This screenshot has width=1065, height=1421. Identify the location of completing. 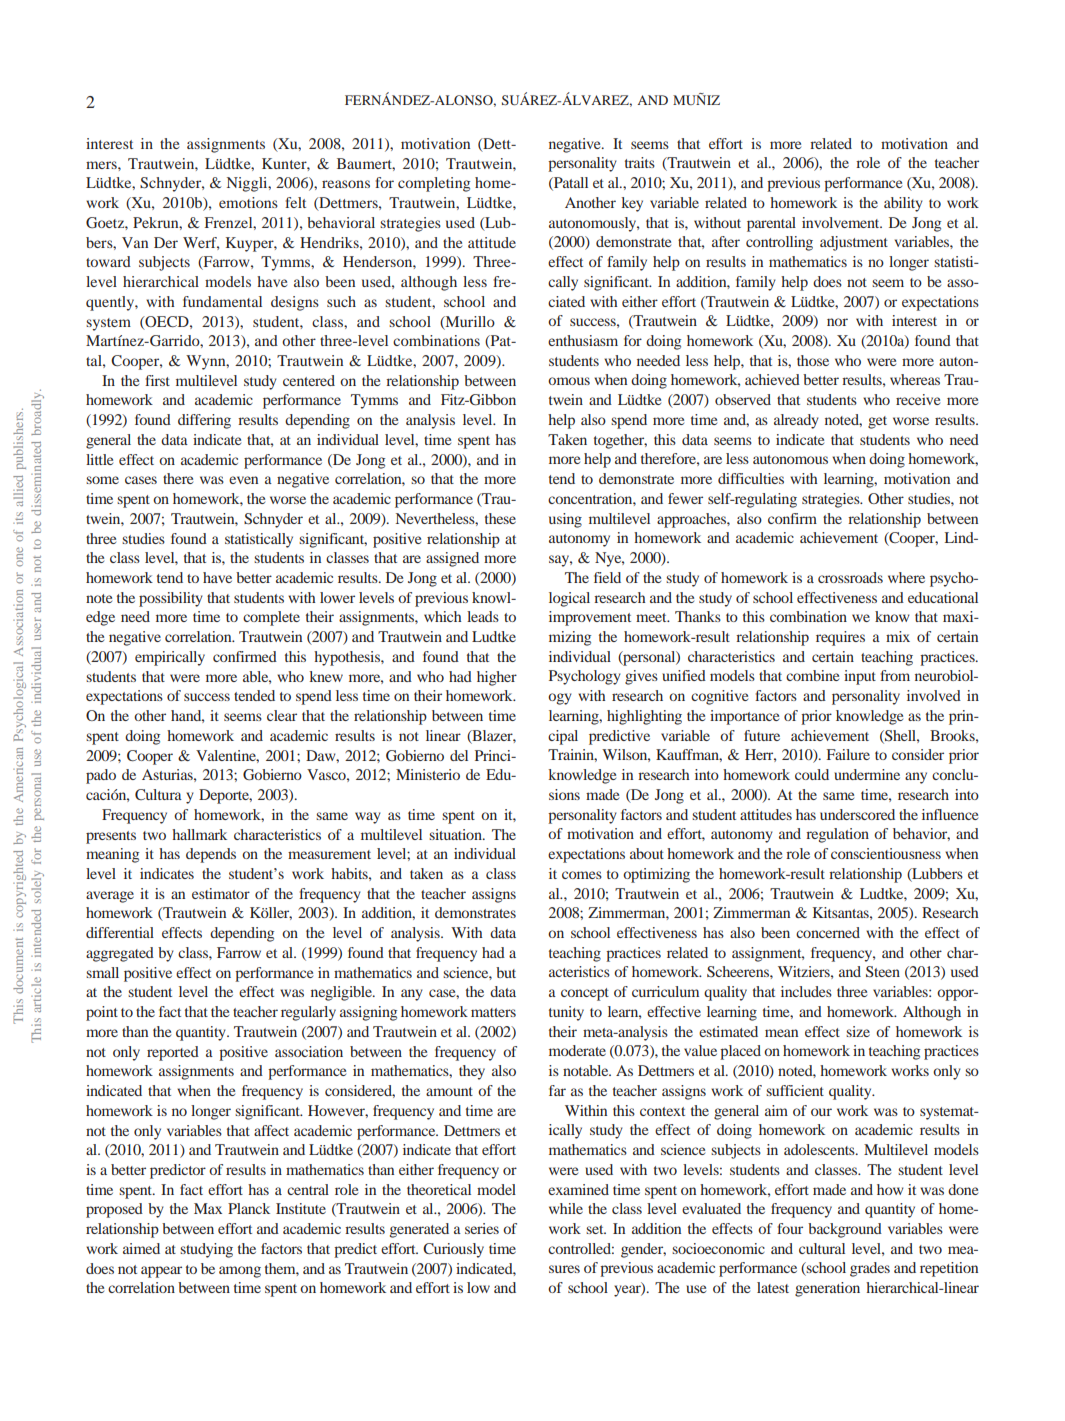
(434, 184).
